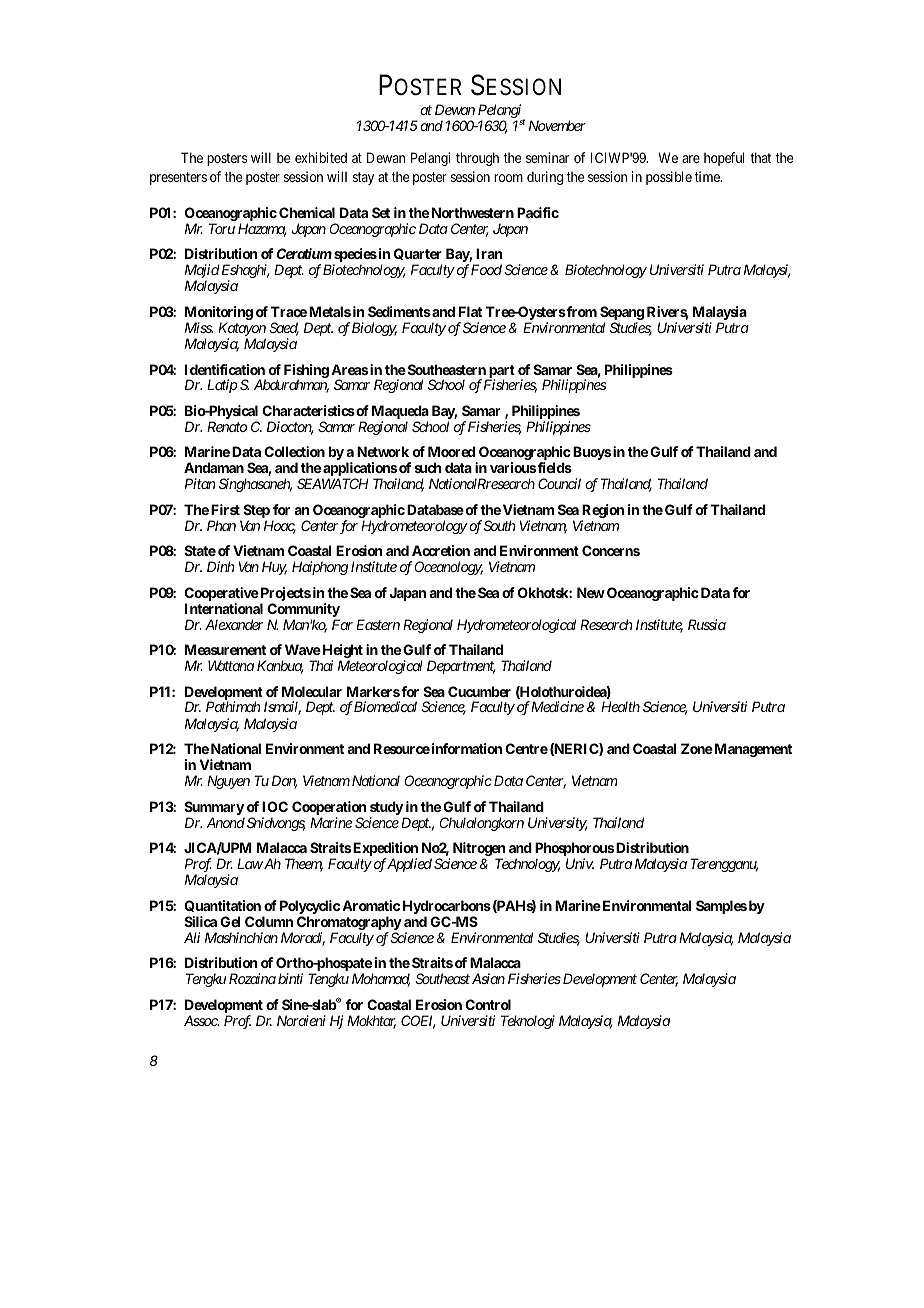  I want to click on hopeful, so click(724, 159).
